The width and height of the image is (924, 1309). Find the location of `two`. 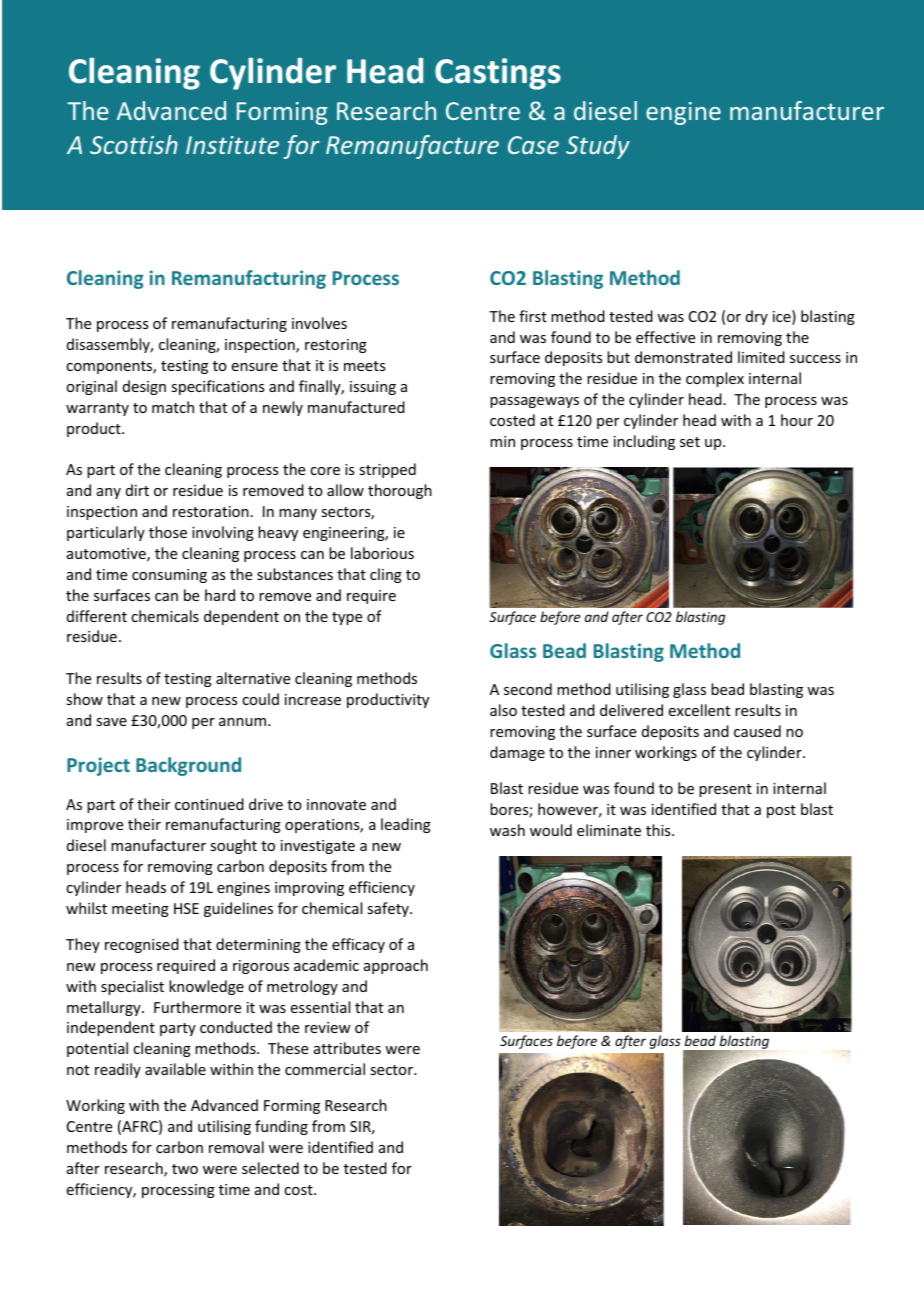

two is located at coordinates (185, 1169).
